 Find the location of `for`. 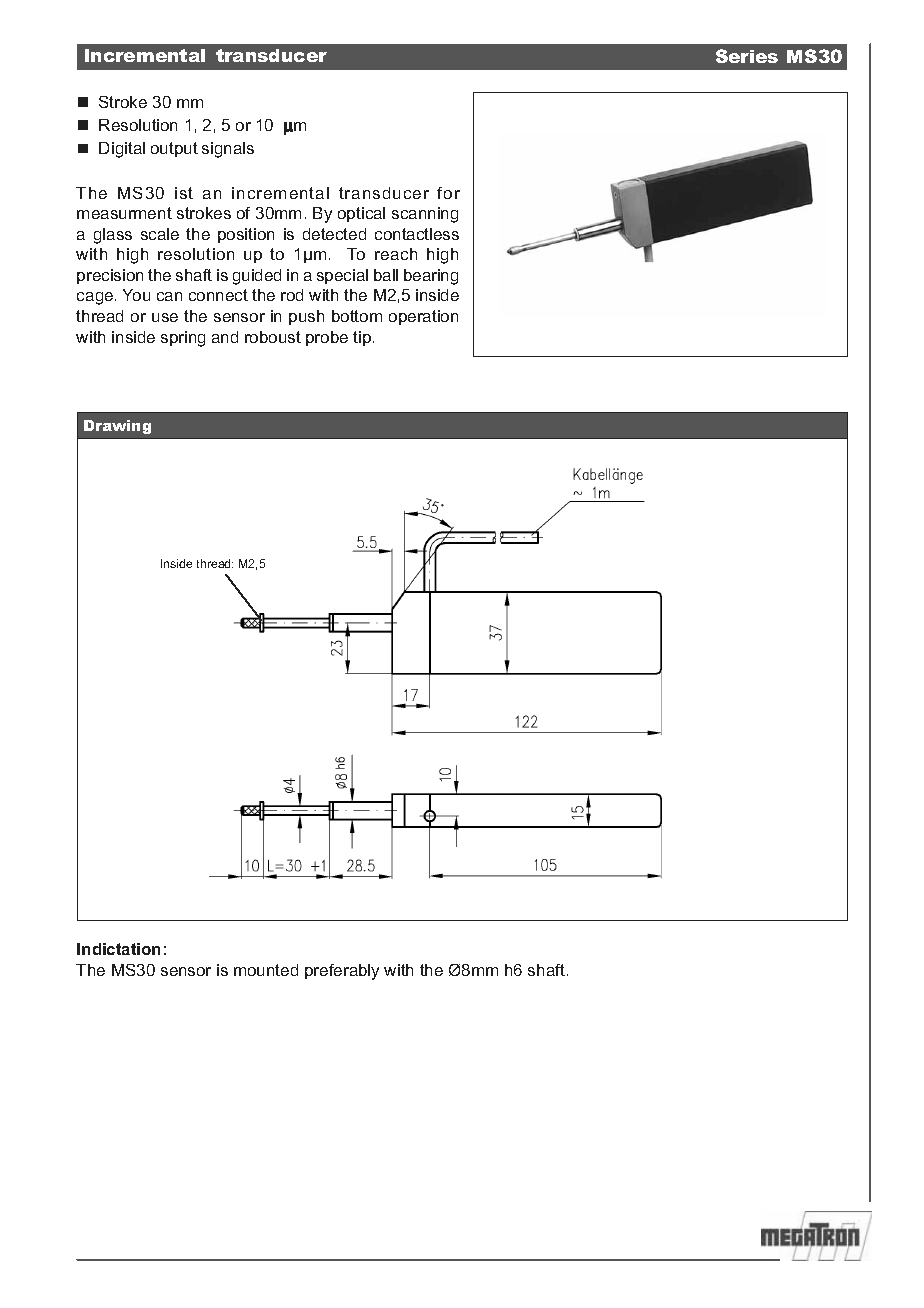

for is located at coordinates (448, 193).
